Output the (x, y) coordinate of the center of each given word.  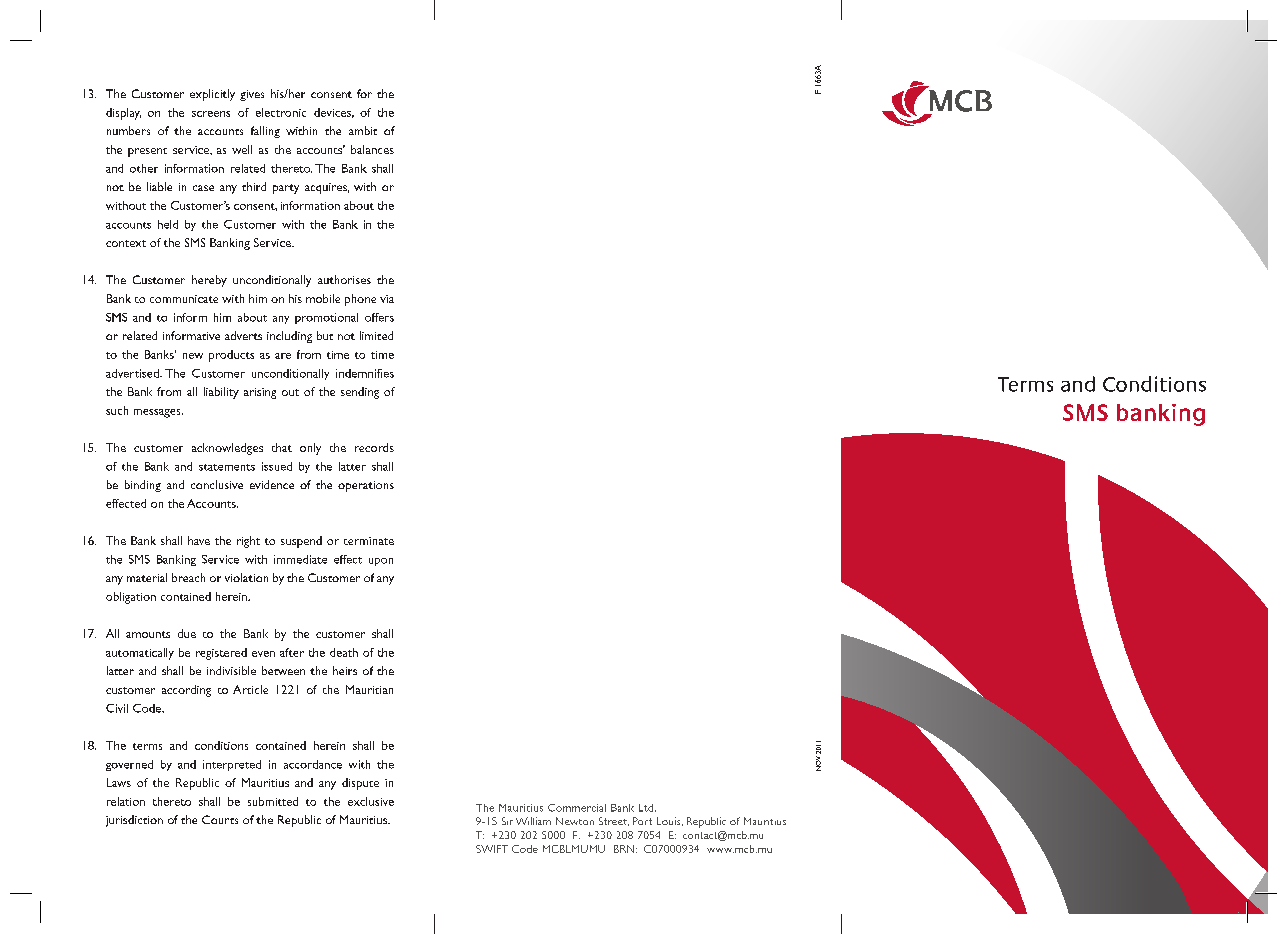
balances (372, 149)
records (374, 447)
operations (366, 486)
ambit (363, 130)
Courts (220, 819)
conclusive (217, 484)
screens (211, 114)
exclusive (371, 801)
